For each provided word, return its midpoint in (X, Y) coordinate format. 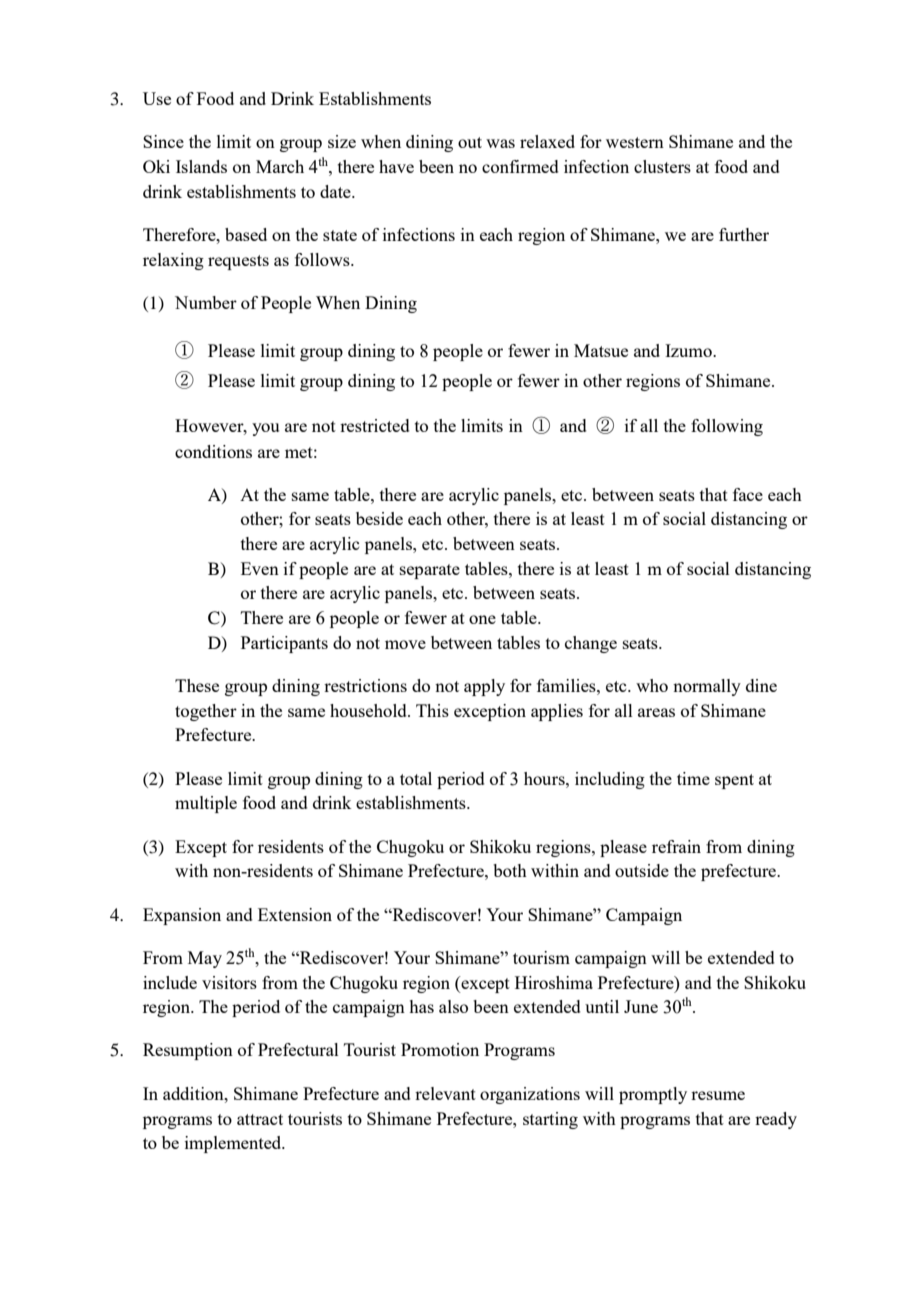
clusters (662, 166)
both (510, 870)
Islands (201, 166)
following (727, 427)
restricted (375, 425)
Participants (284, 644)
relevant (445, 1093)
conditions (213, 451)
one (482, 619)
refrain (676, 846)
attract (260, 1119)
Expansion (182, 916)
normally (707, 687)
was (500, 143)
